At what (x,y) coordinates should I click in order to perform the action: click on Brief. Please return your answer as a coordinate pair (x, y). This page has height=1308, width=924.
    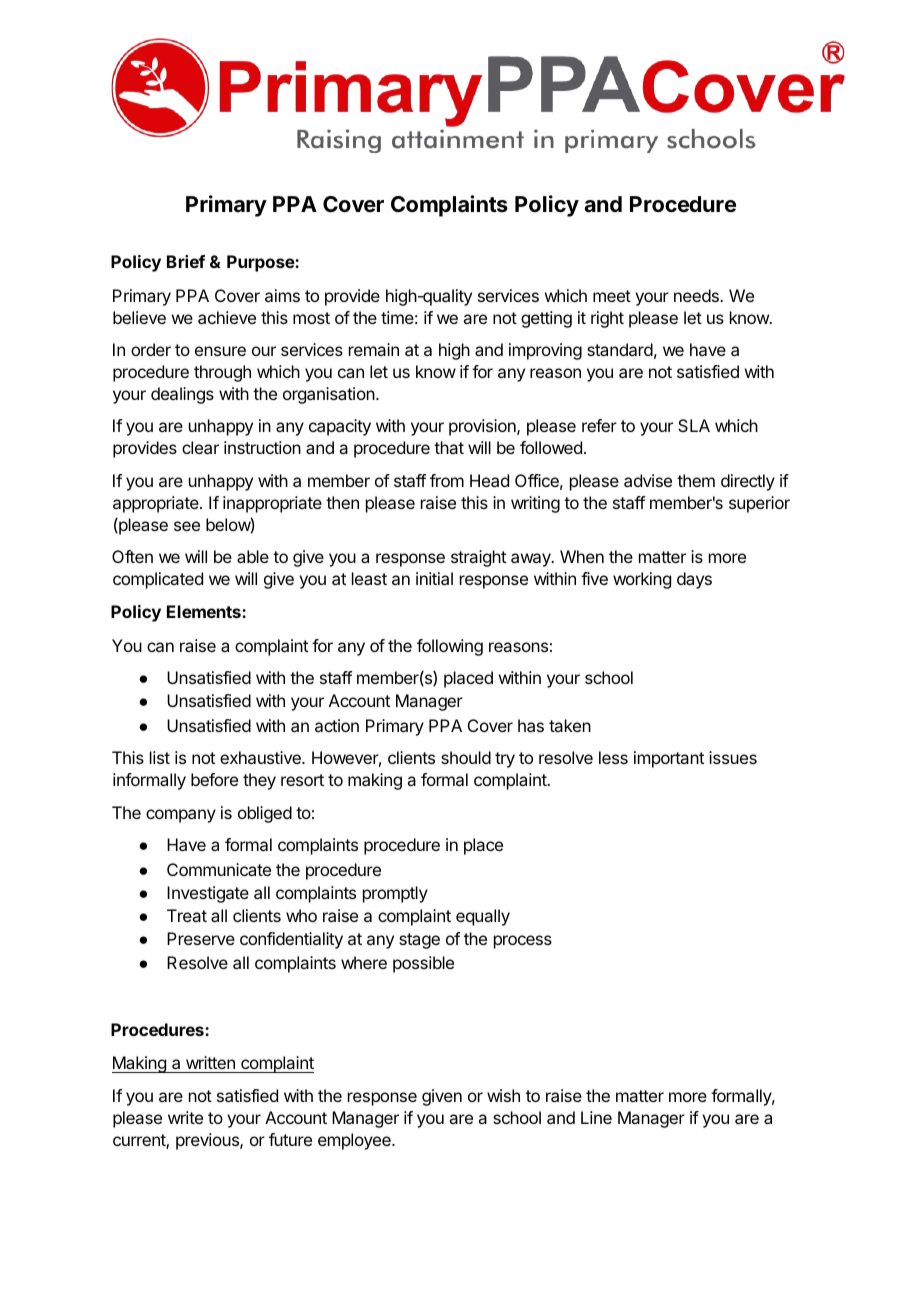
    Looking at the image, I should click on (186, 261).
